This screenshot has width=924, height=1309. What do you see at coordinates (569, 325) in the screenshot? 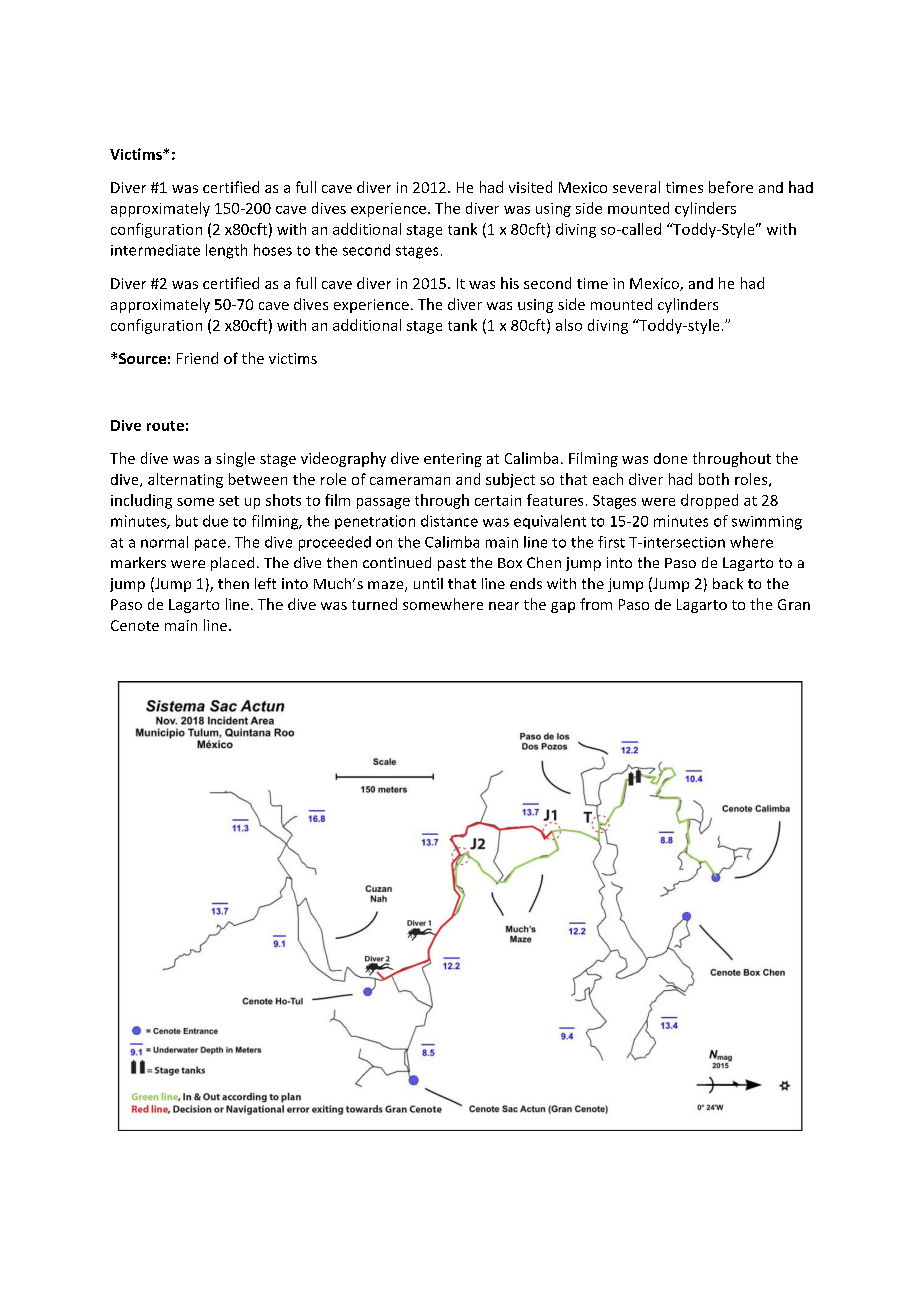
I see `also` at bounding box center [569, 325].
